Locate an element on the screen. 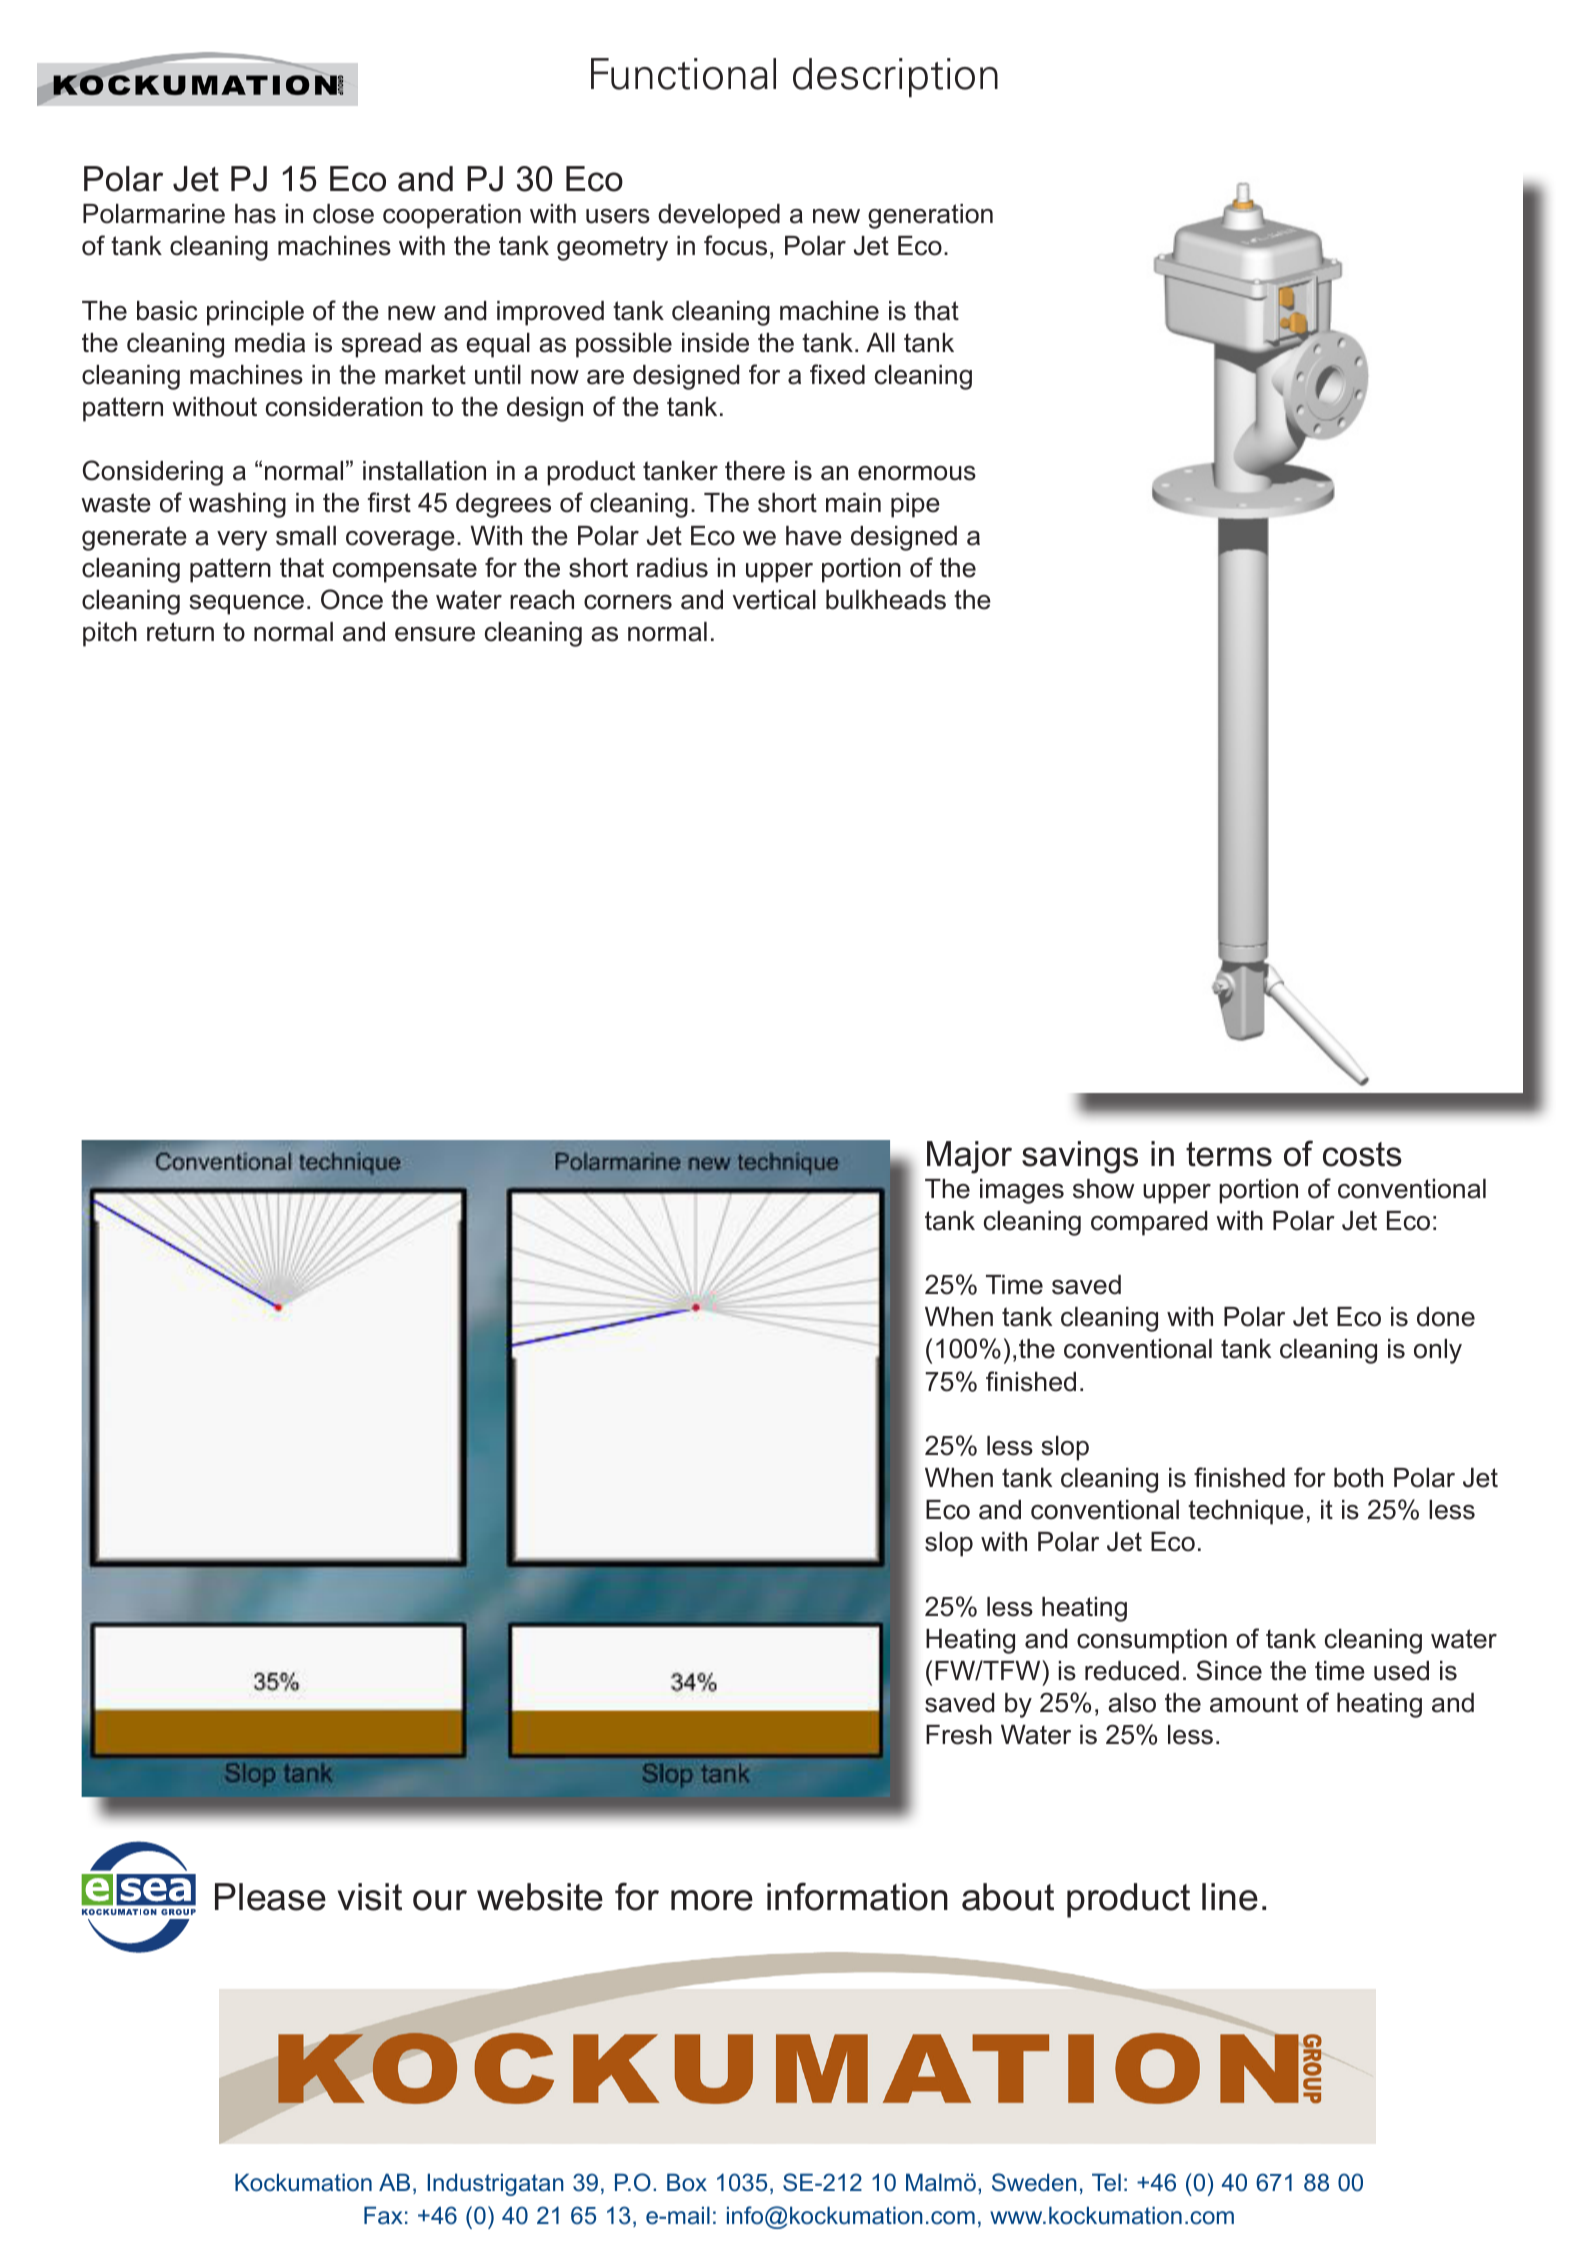 The image size is (1595, 2255). developed is located at coordinates (719, 216).
